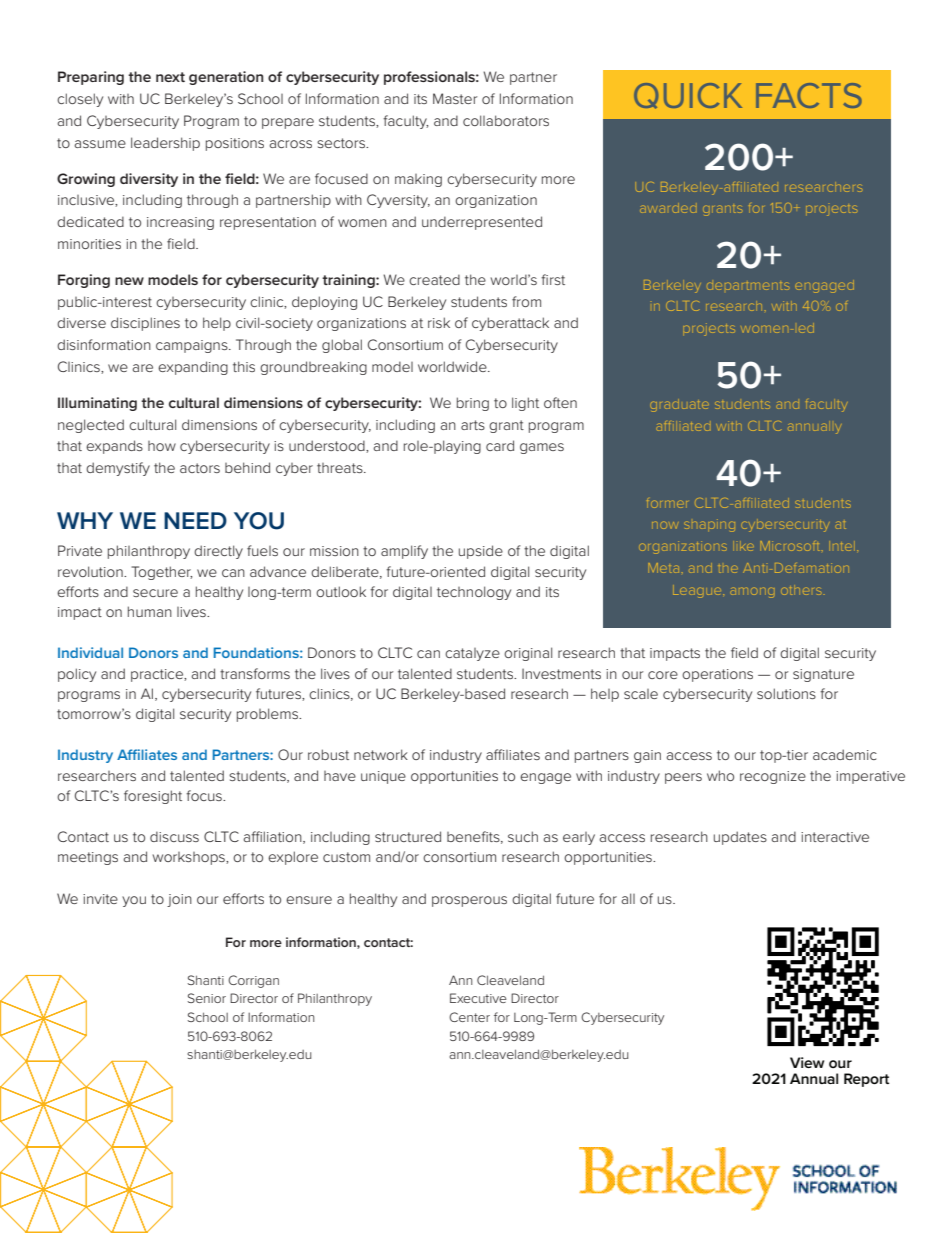 This page has width=952, height=1233. Describe the element at coordinates (439, 322) in the page. I see `risk` at that location.
